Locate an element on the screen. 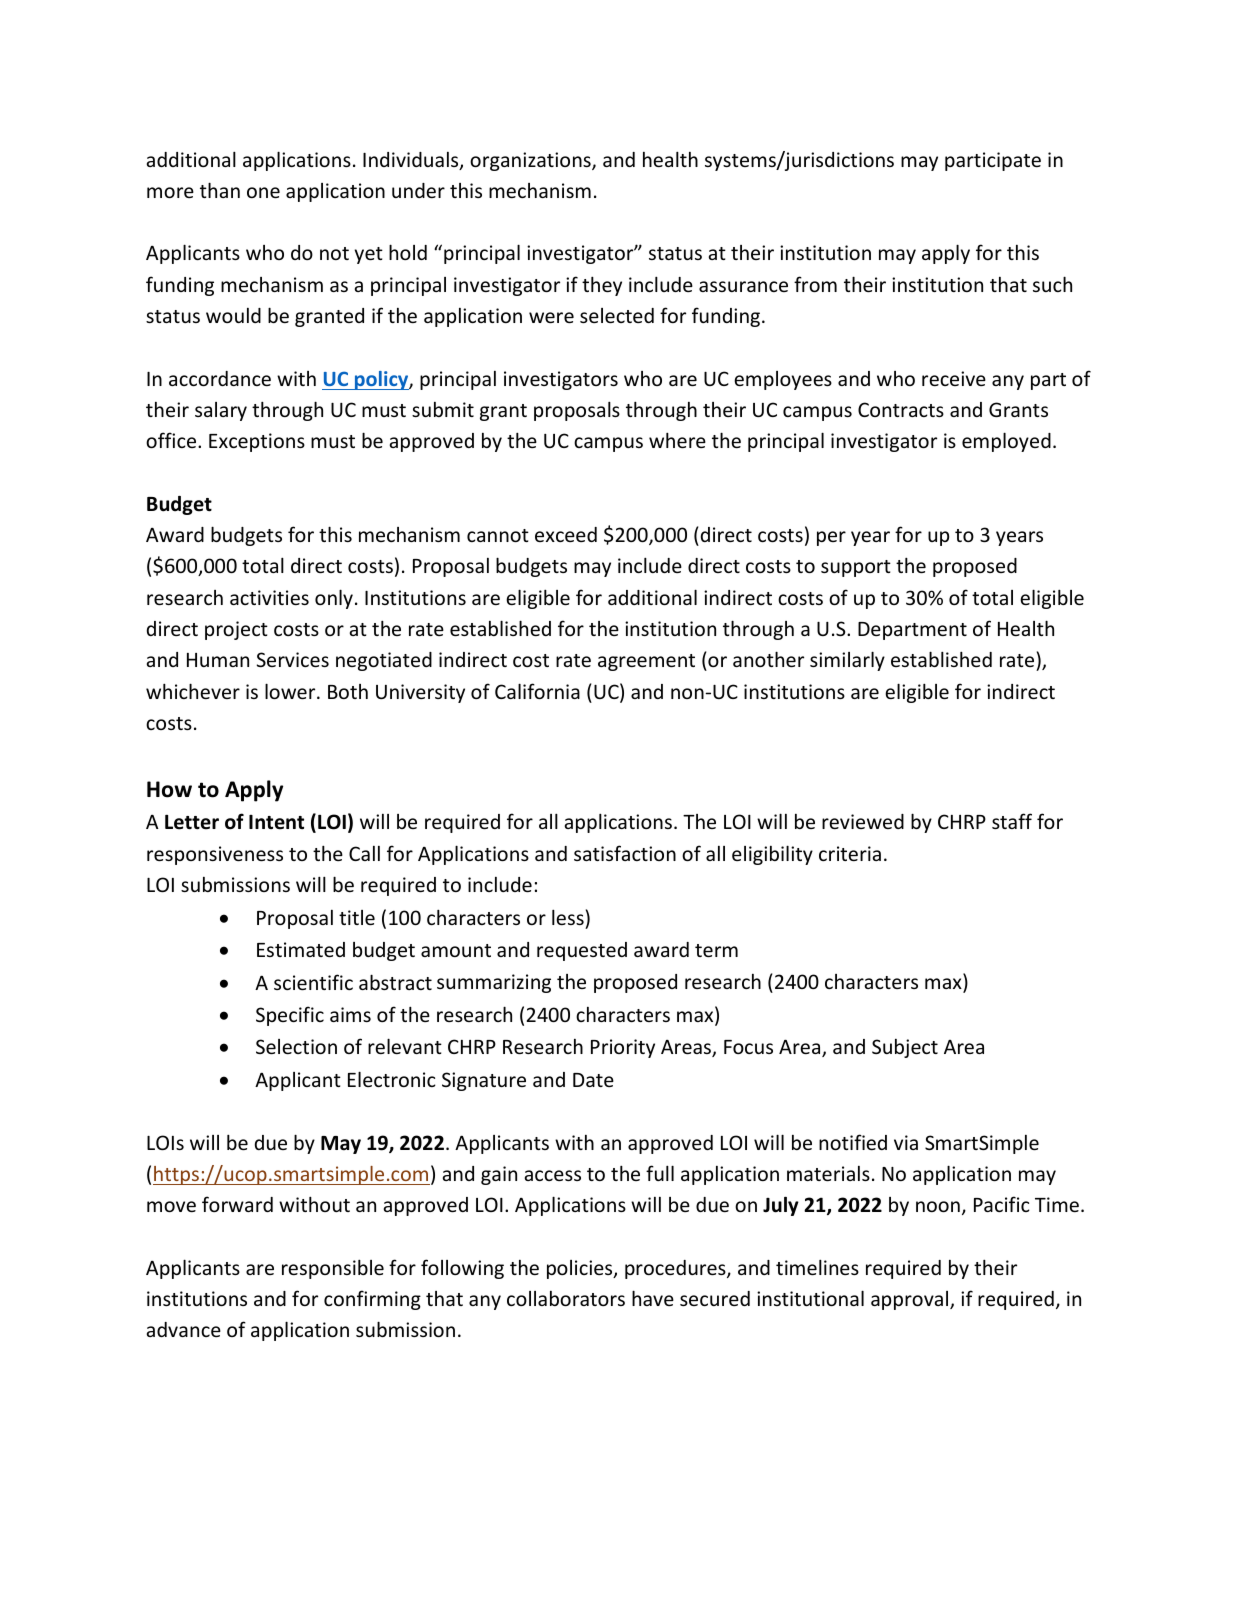  have is located at coordinates (653, 1298).
